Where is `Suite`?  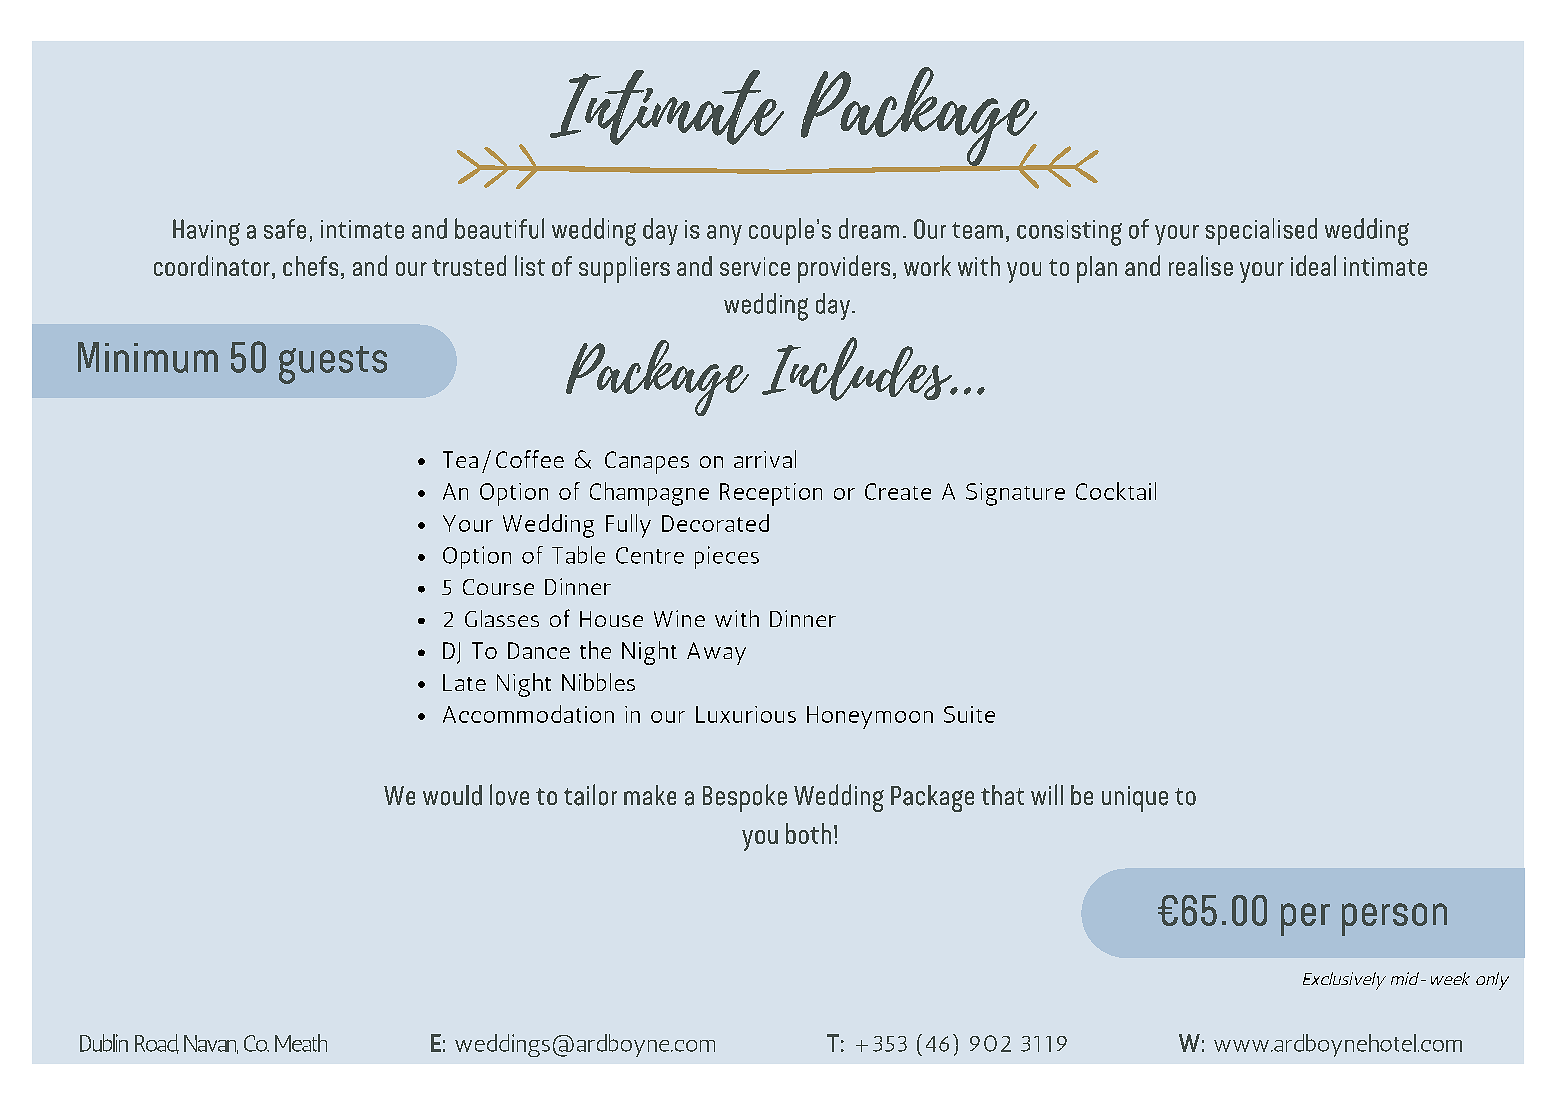
Suite is located at coordinates (969, 714).
